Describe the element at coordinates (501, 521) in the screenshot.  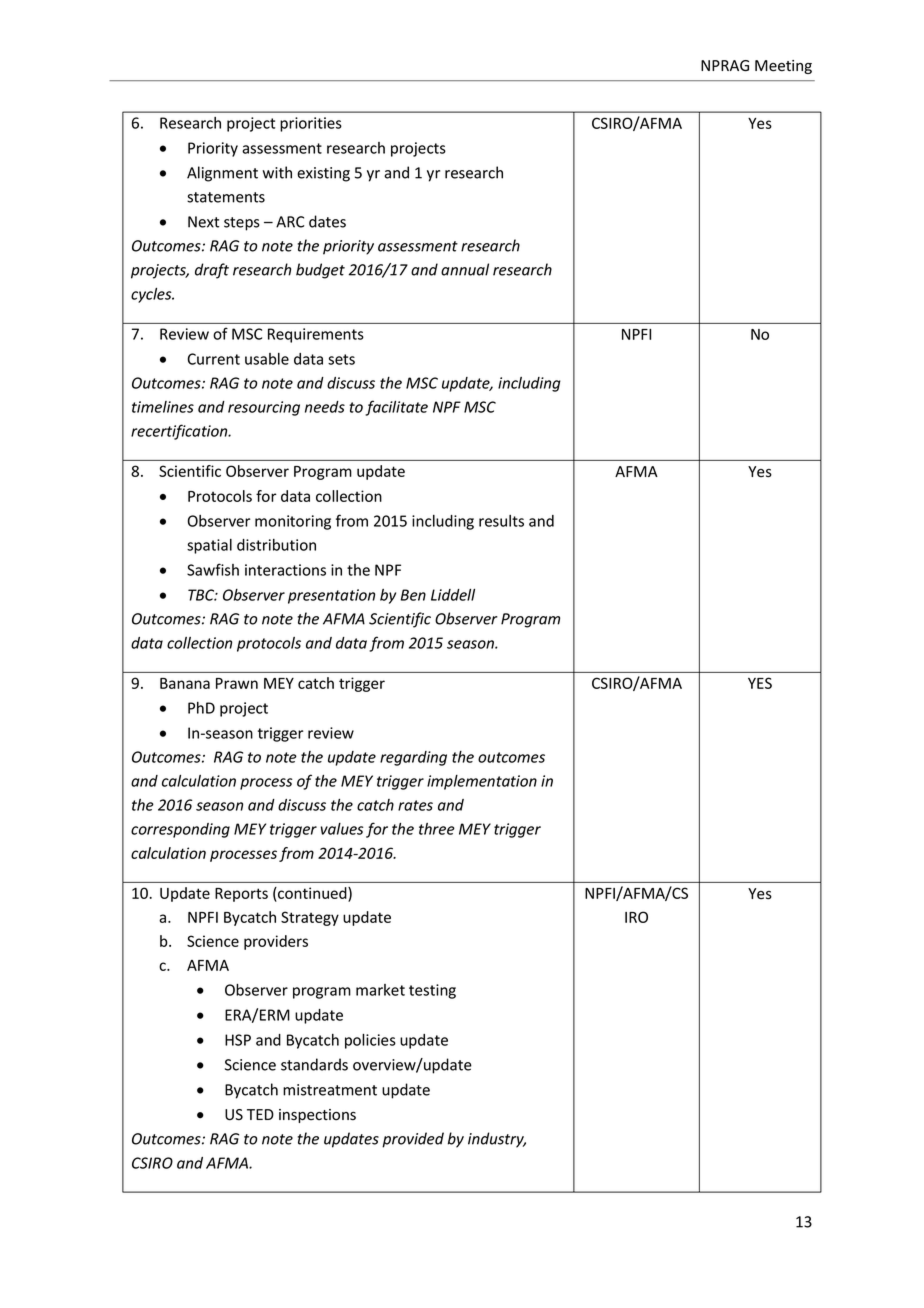
I see `results` at that location.
